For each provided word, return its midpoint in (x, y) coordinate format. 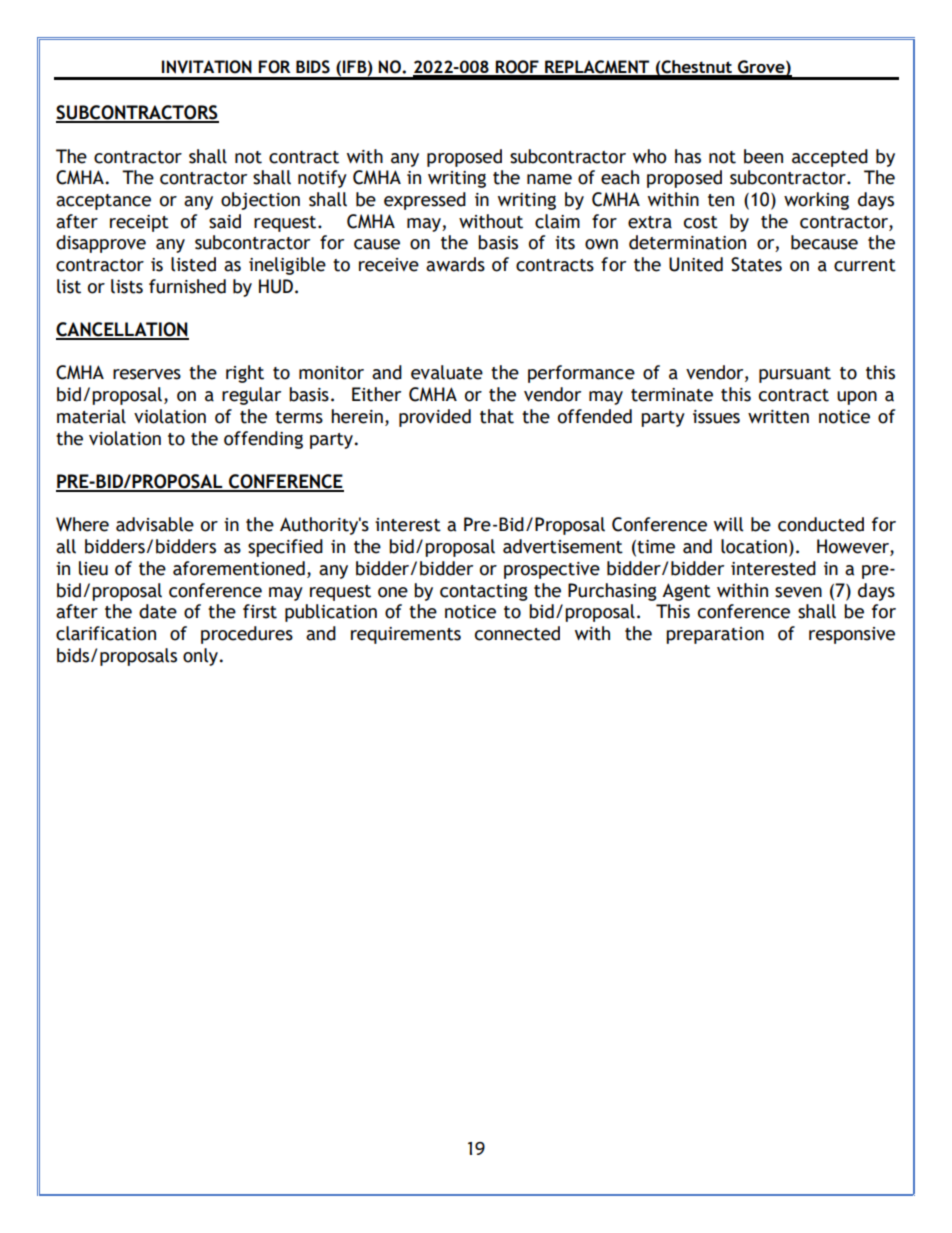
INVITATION (207, 67)
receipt (139, 223)
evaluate (447, 372)
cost (701, 222)
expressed (425, 201)
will (728, 524)
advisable (155, 524)
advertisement (563, 546)
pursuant (795, 375)
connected (517, 633)
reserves (147, 374)
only (202, 657)
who (649, 156)
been (763, 156)
